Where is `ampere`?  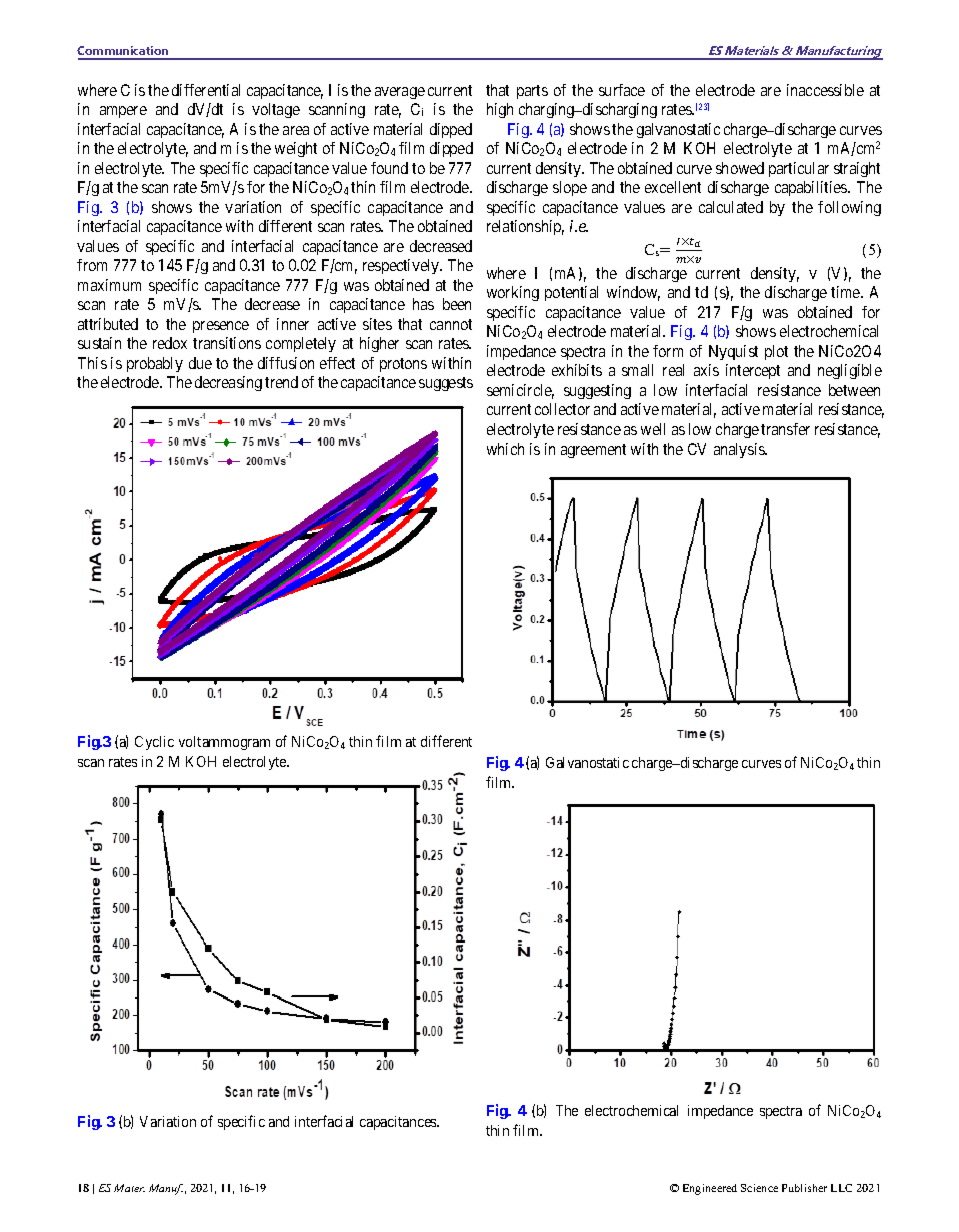 ampere is located at coordinates (123, 112).
